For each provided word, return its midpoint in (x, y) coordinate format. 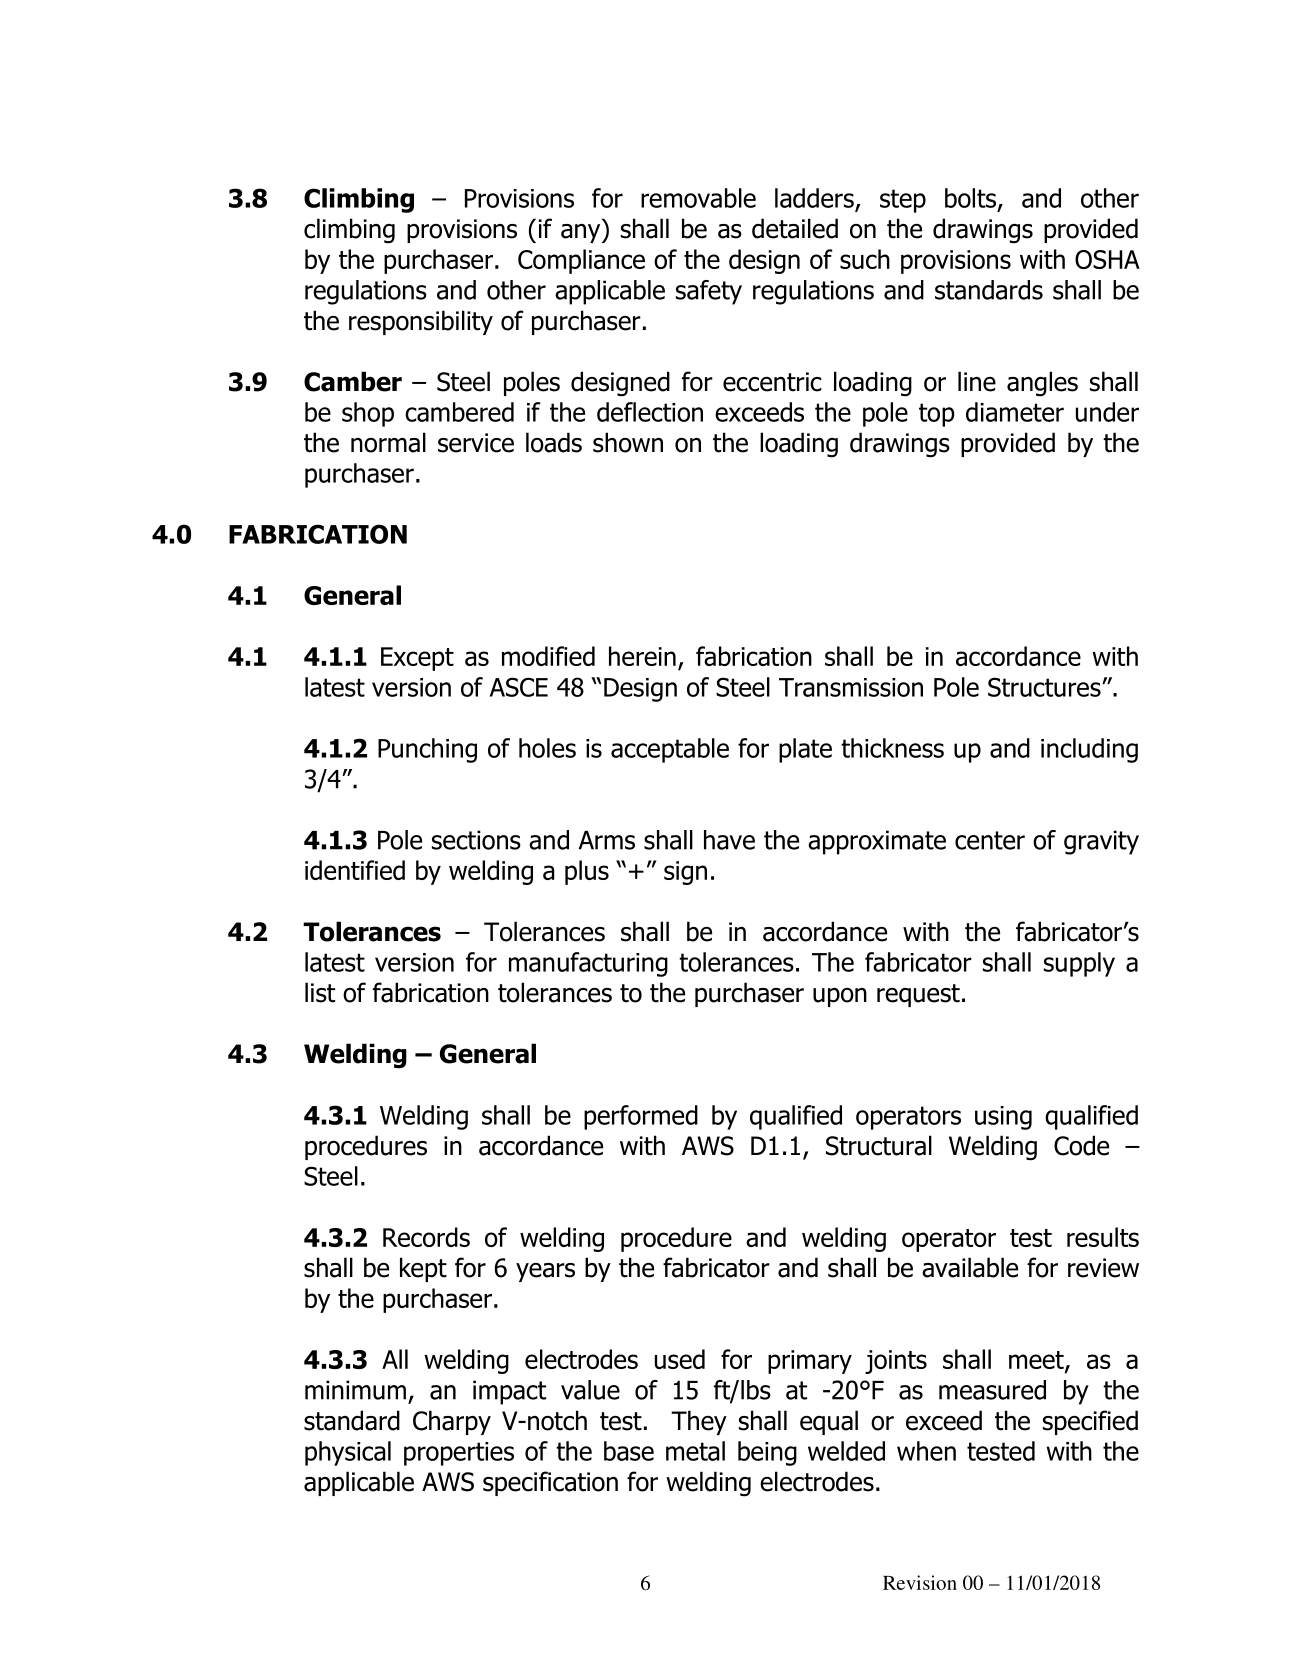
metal (695, 1451)
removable (698, 198)
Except (417, 659)
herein (642, 656)
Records (426, 1237)
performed (641, 1117)
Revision (920, 1582)
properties (459, 1454)
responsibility (421, 322)
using (1003, 1118)
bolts (970, 198)
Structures (1045, 687)
